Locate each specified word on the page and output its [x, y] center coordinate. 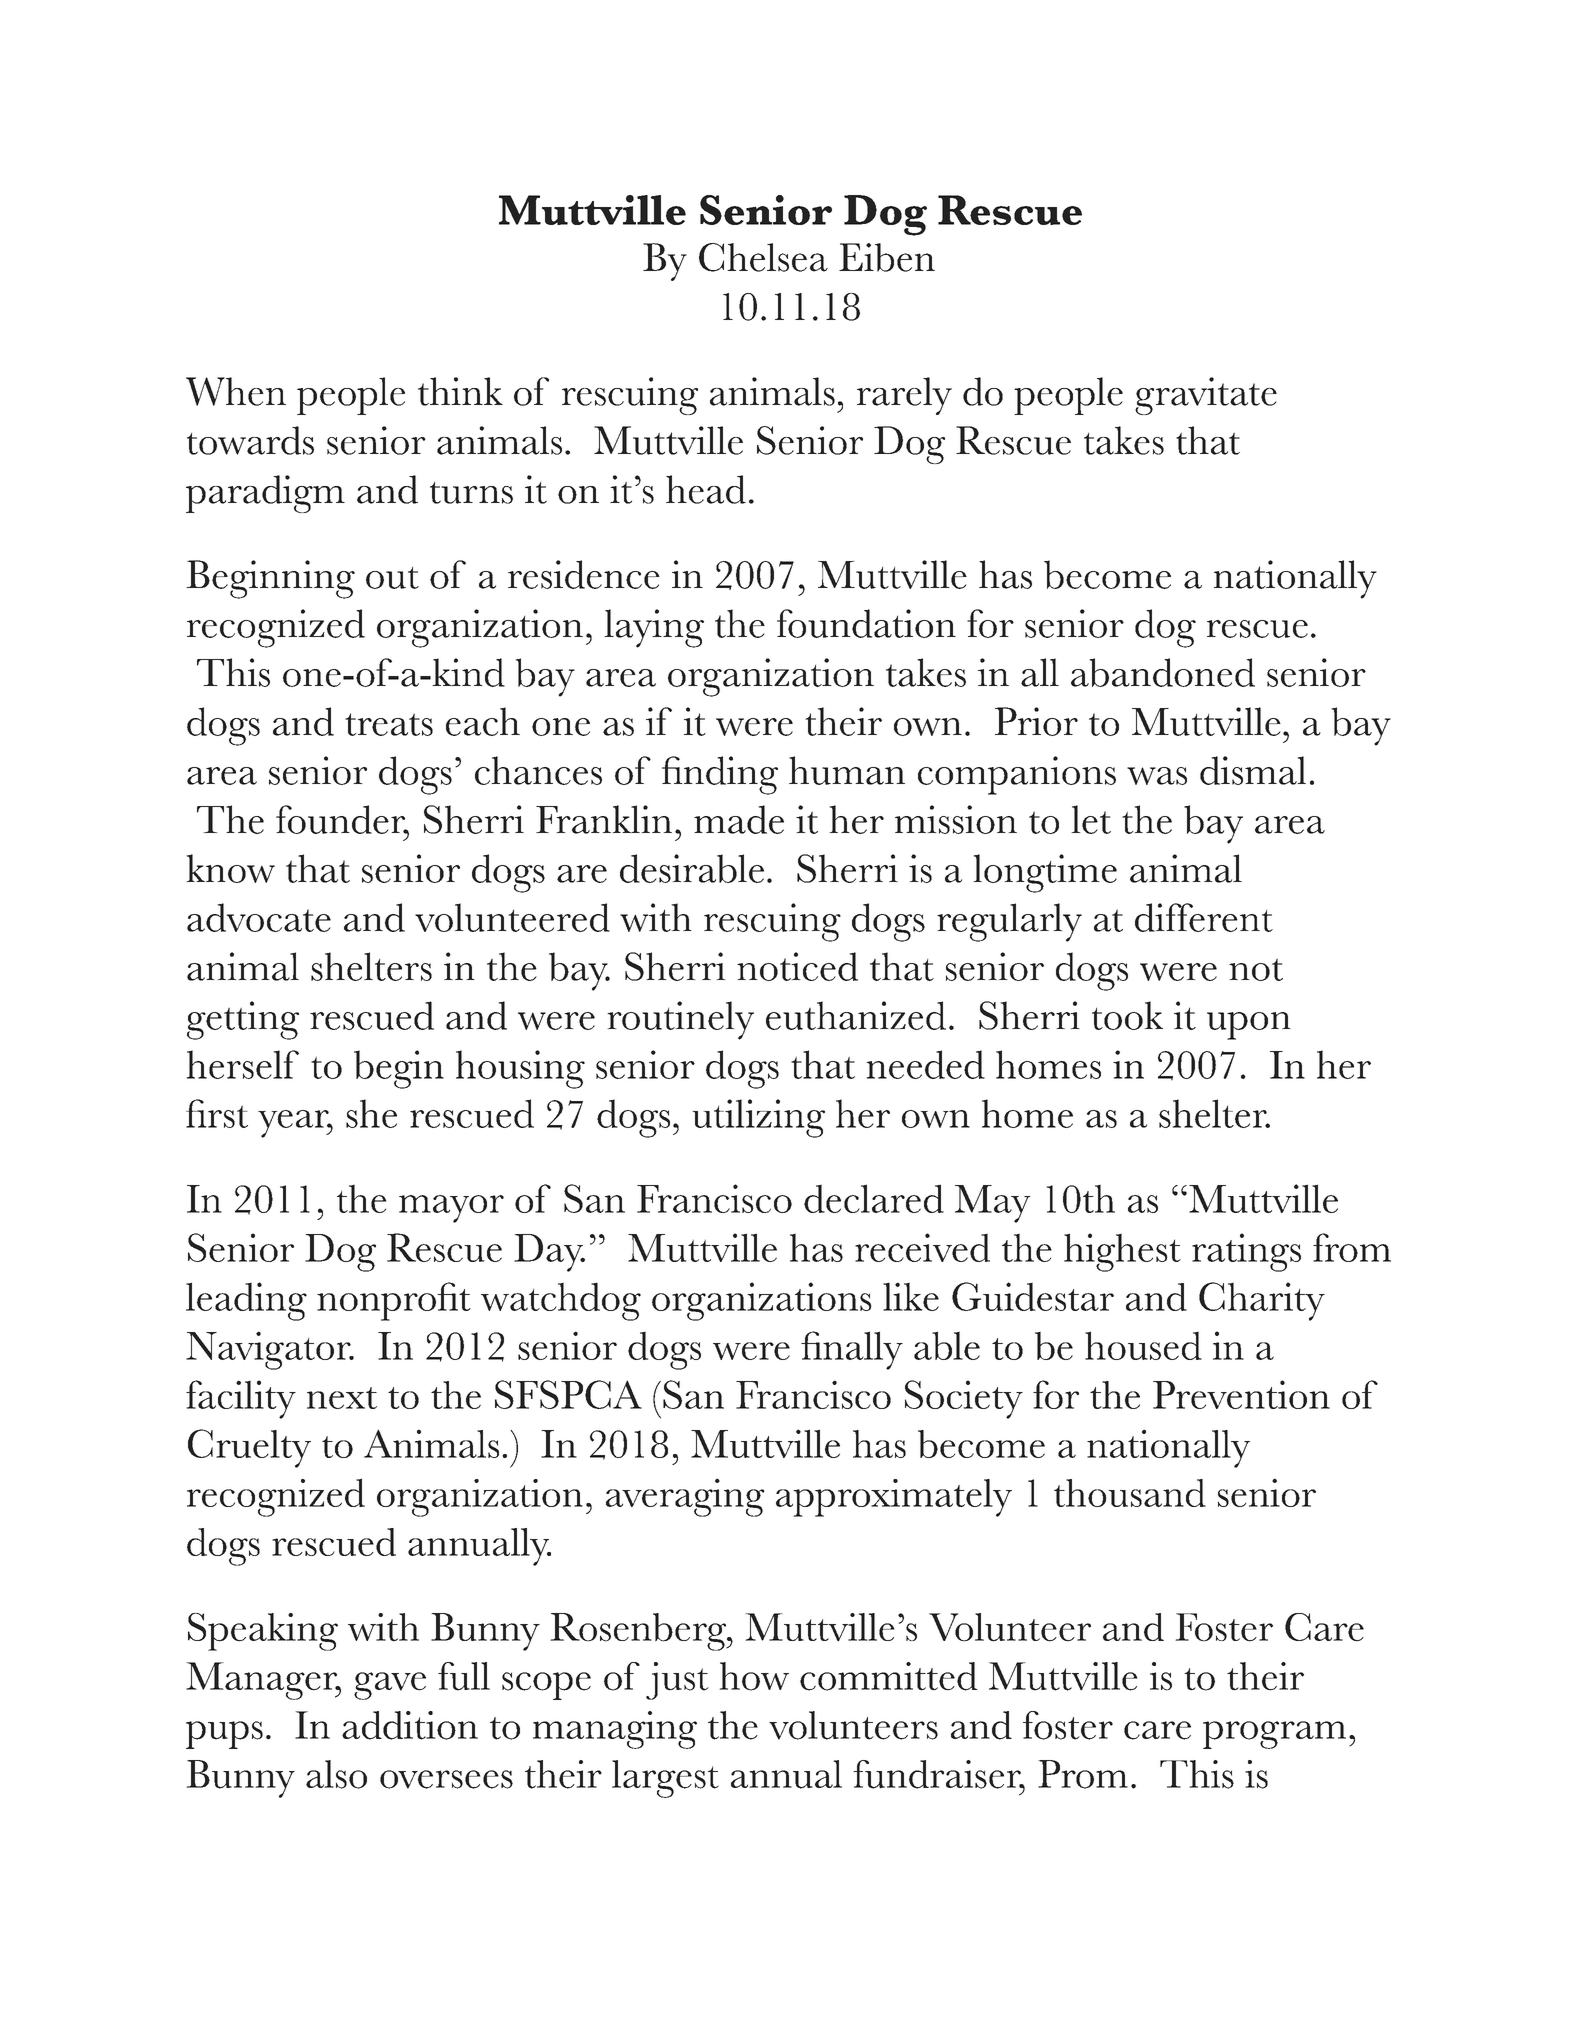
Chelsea [763, 257]
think [460, 391]
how [754, 1676]
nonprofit [394, 1301]
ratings [1246, 1252]
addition [410, 1725]
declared [874, 1198]
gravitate [1206, 396]
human [847, 770]
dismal [1253, 770]
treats [389, 724]
